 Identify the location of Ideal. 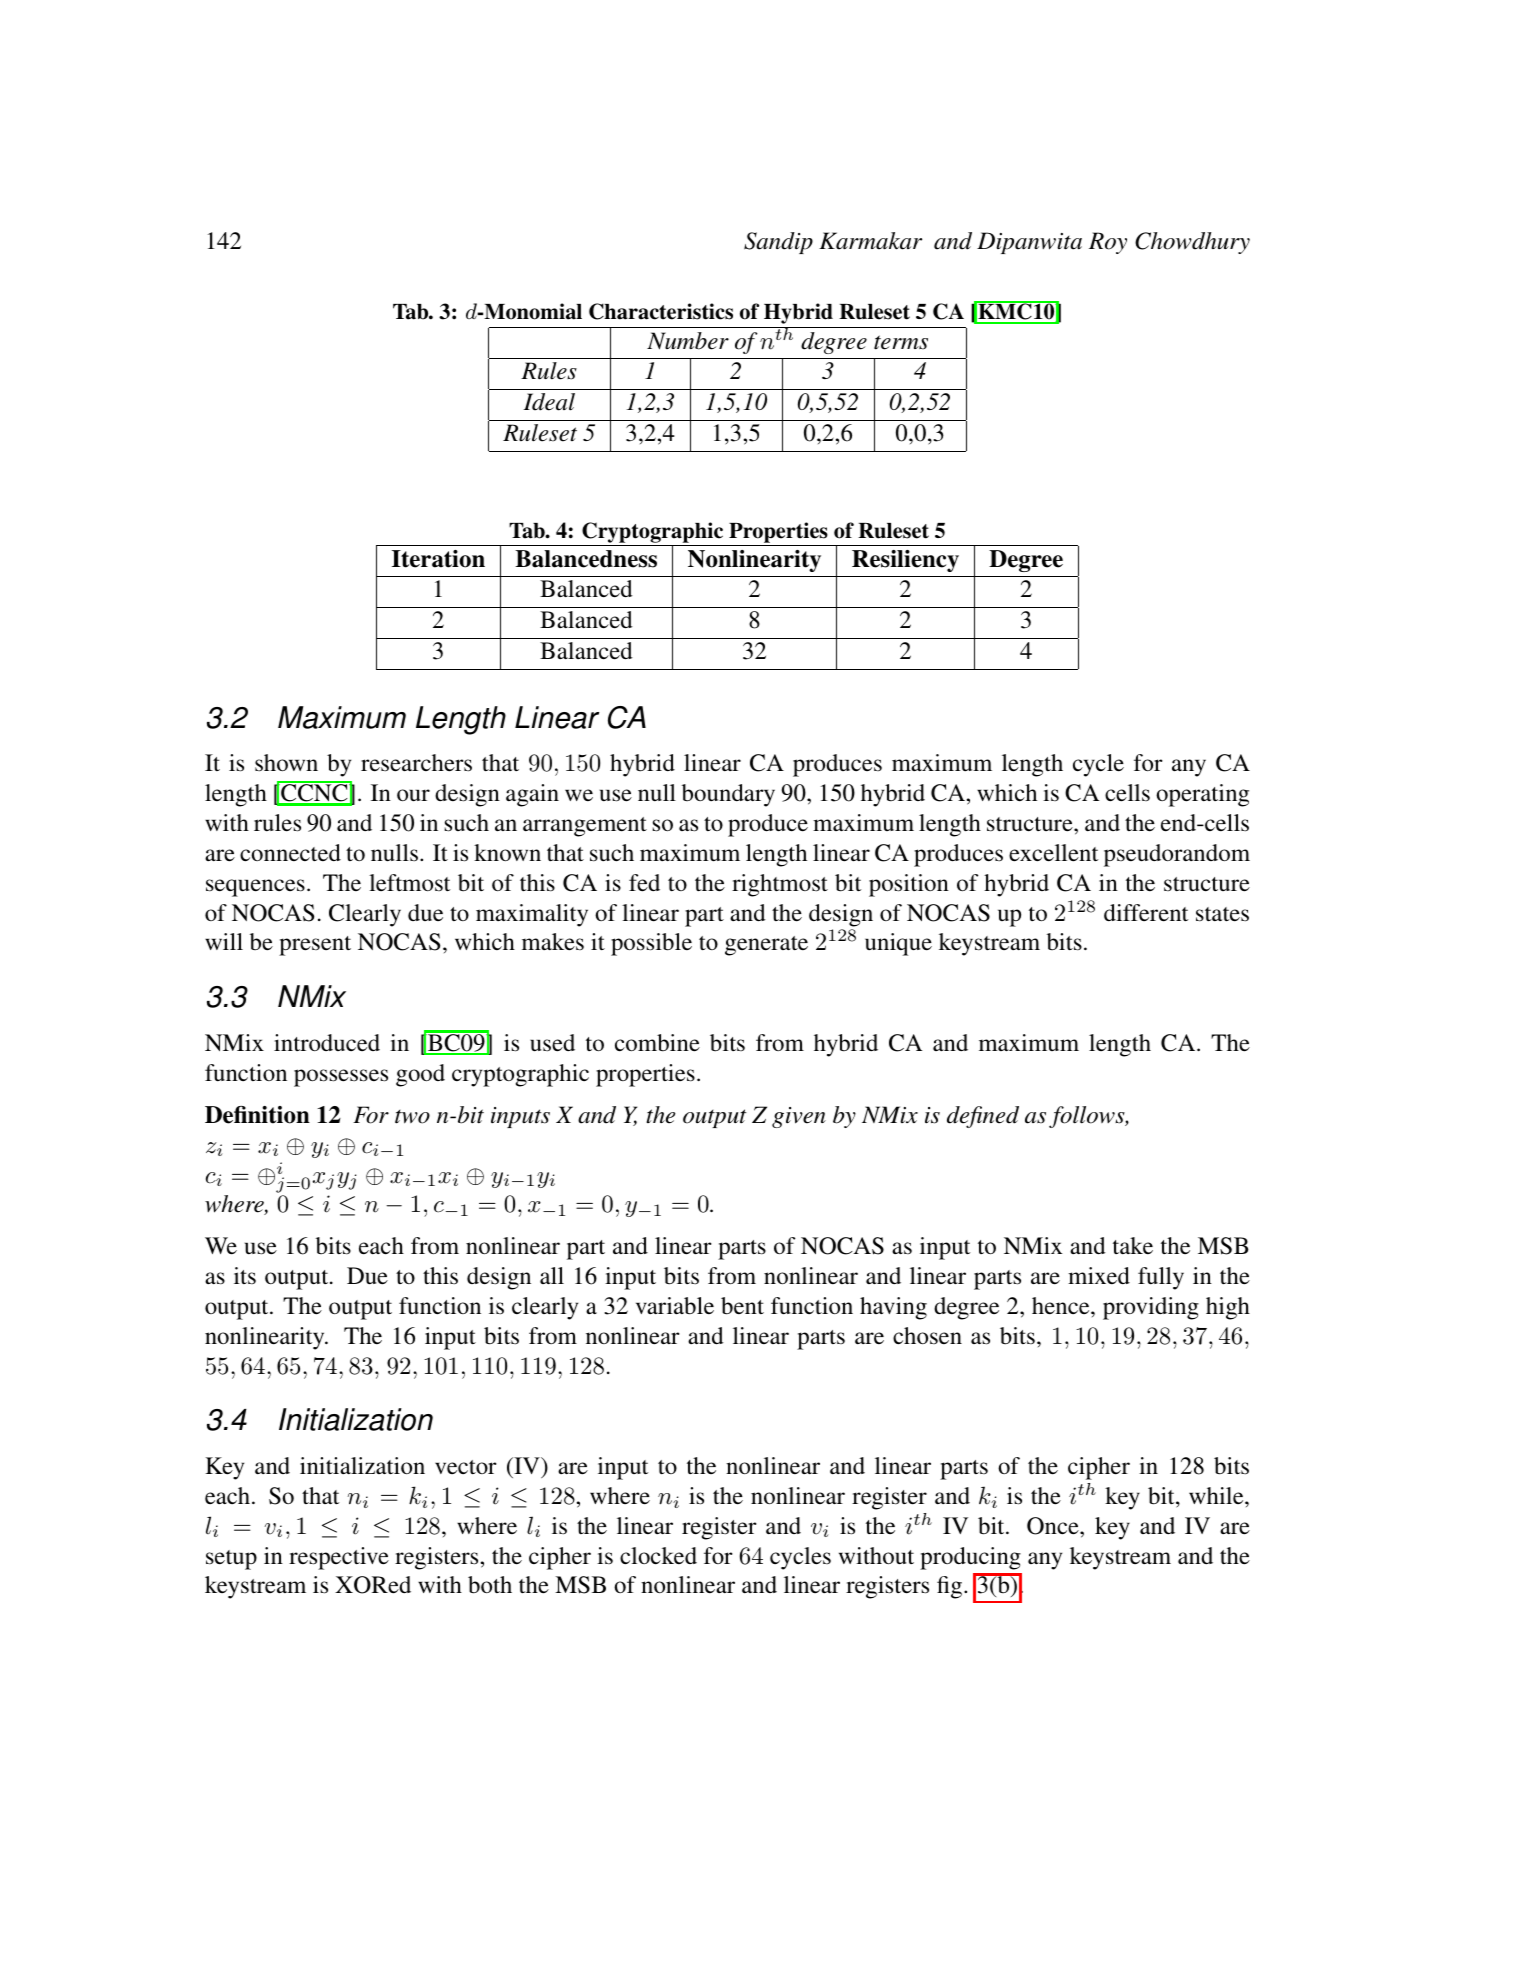
(549, 402).
